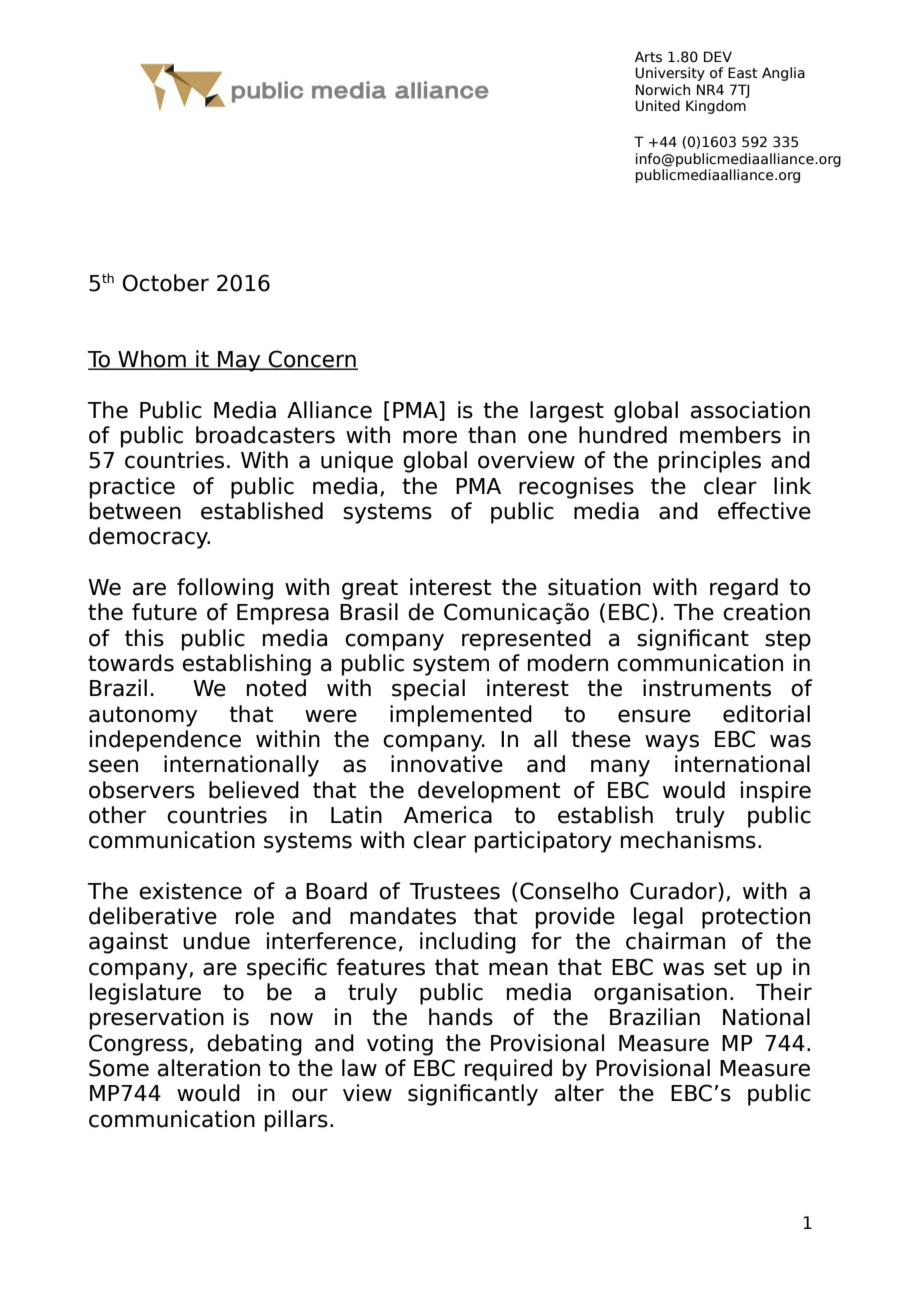 This screenshot has width=924, height=1308. What do you see at coordinates (165, 283) in the screenshot?
I see `October` at bounding box center [165, 283].
